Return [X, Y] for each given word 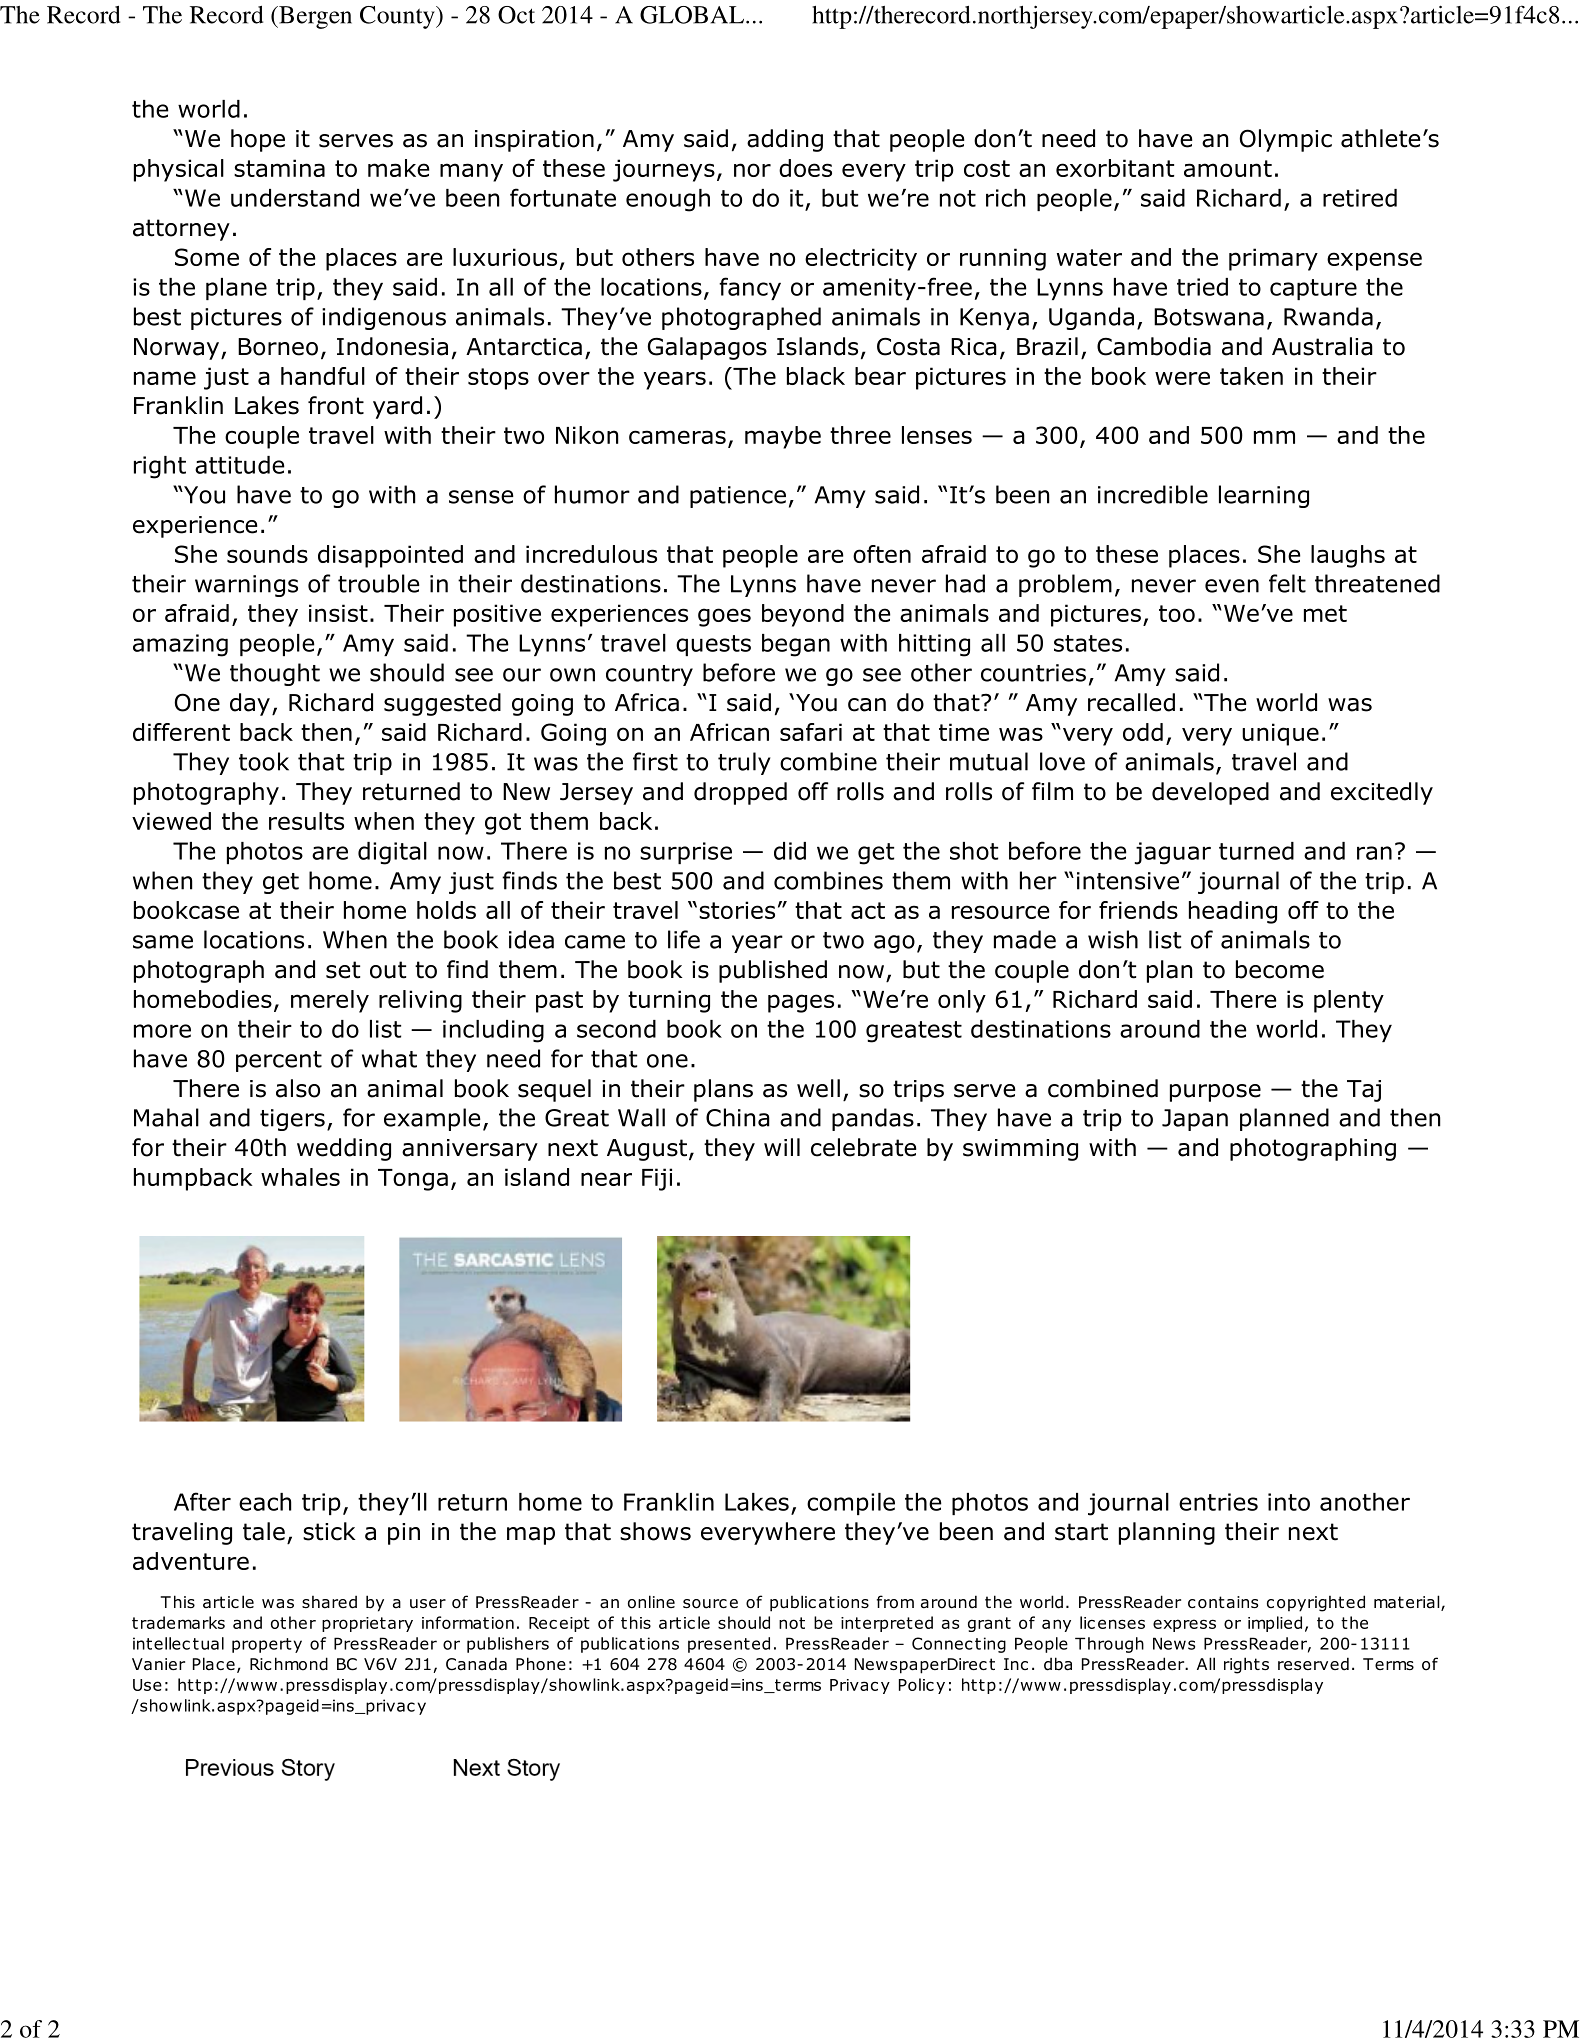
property [267, 1645]
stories [737, 910]
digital [392, 853]
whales [300, 1177]
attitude [240, 465]
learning [1264, 496]
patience [738, 497]
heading [1233, 912]
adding [785, 140]
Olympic [1286, 140]
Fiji [657, 1179]
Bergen [314, 17]
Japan [1195, 1120]
